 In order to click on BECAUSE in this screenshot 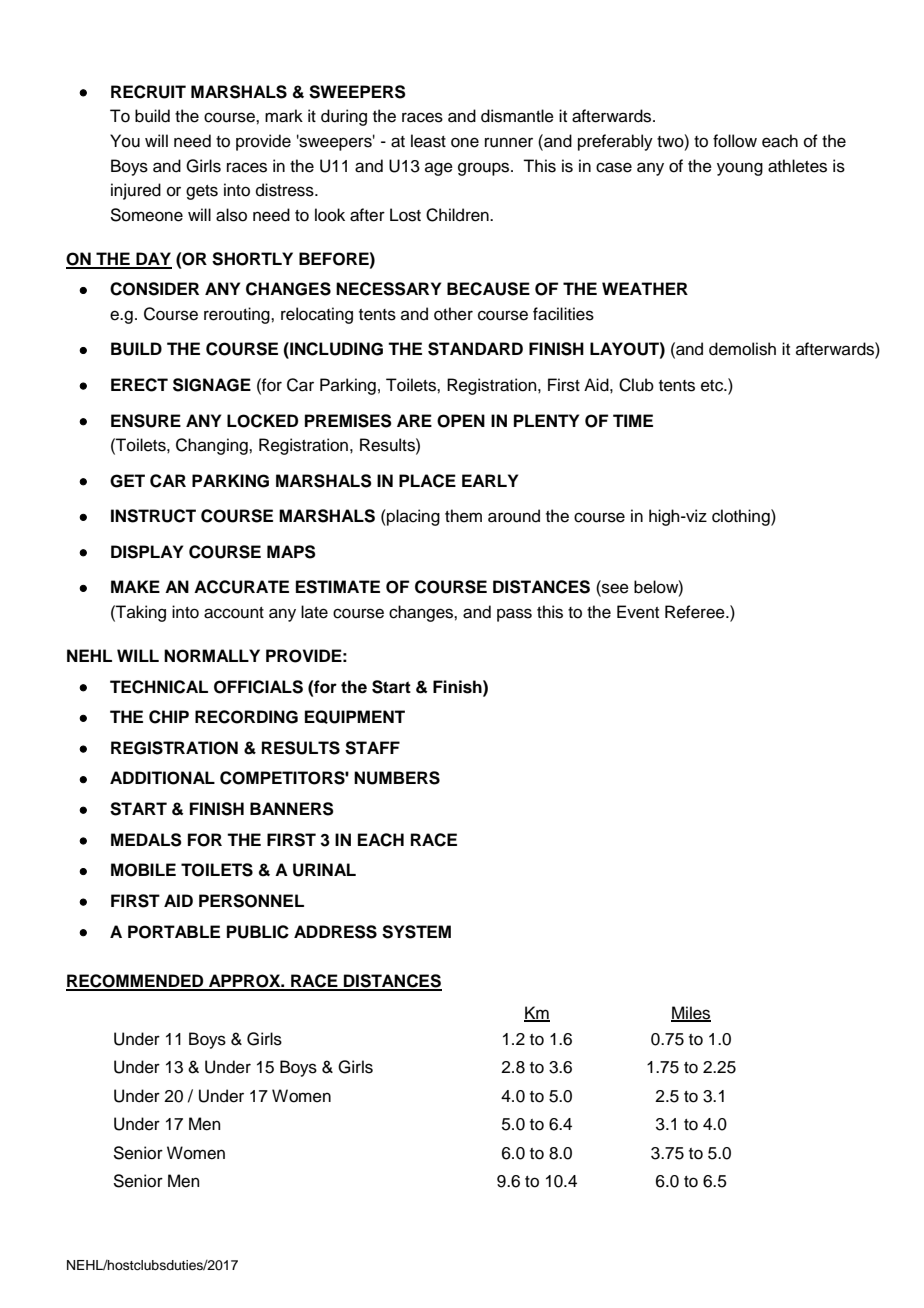, I will do `click(488, 289)`.
